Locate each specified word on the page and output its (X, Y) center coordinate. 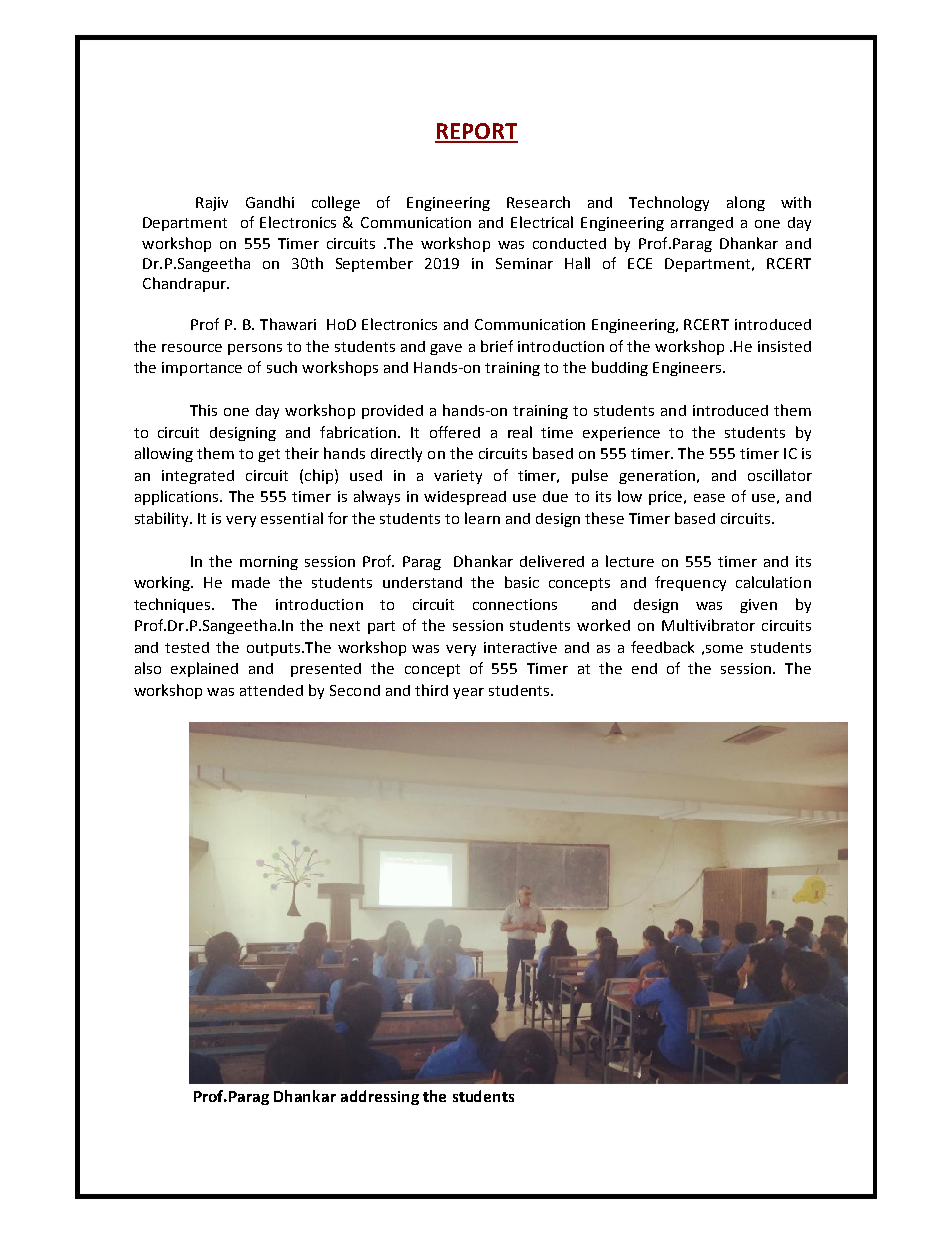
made (251, 582)
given (758, 606)
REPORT (476, 132)
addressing (380, 1097)
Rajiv (212, 204)
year (468, 693)
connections (515, 604)
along (746, 203)
